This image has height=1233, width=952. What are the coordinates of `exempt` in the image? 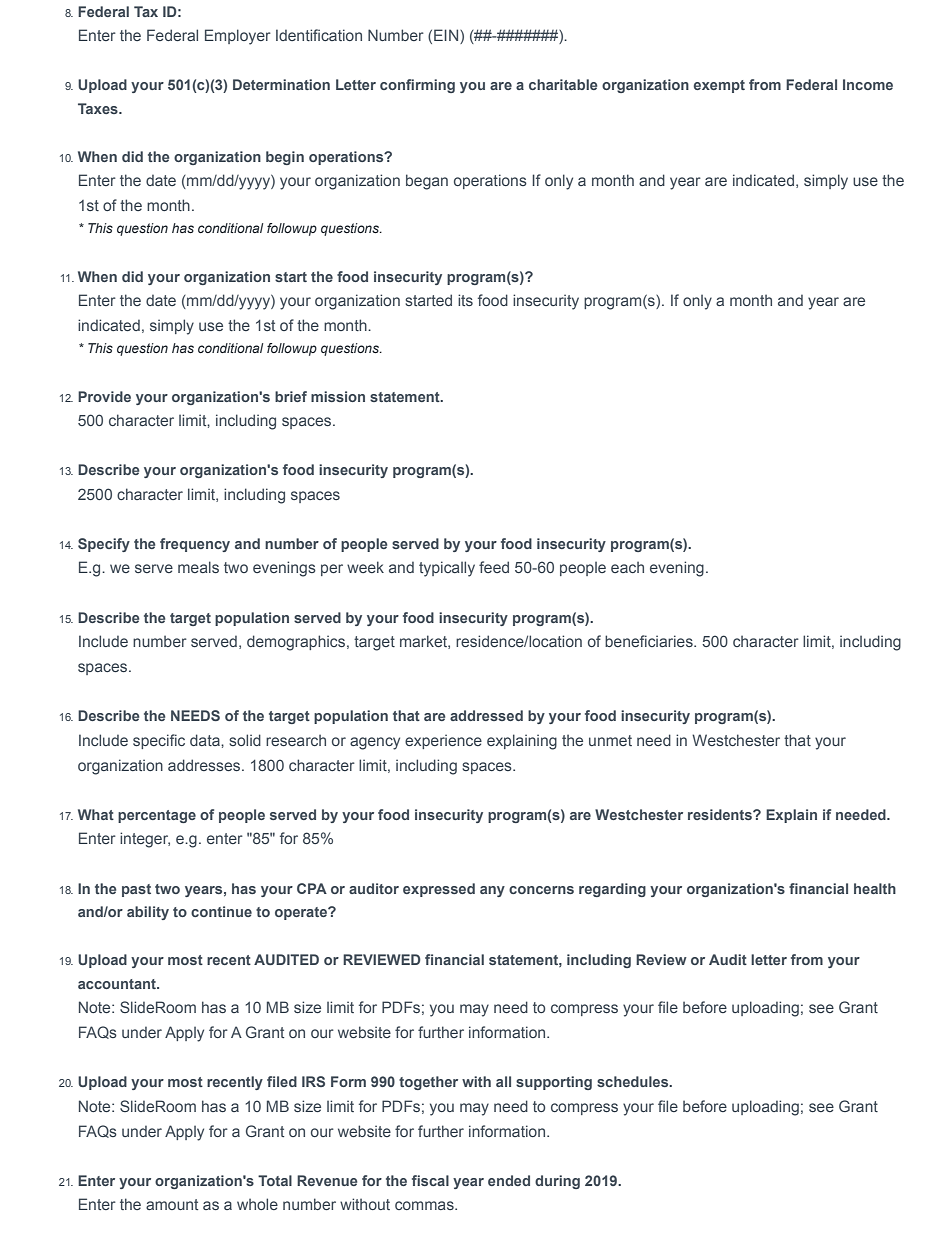 It's located at (719, 86).
